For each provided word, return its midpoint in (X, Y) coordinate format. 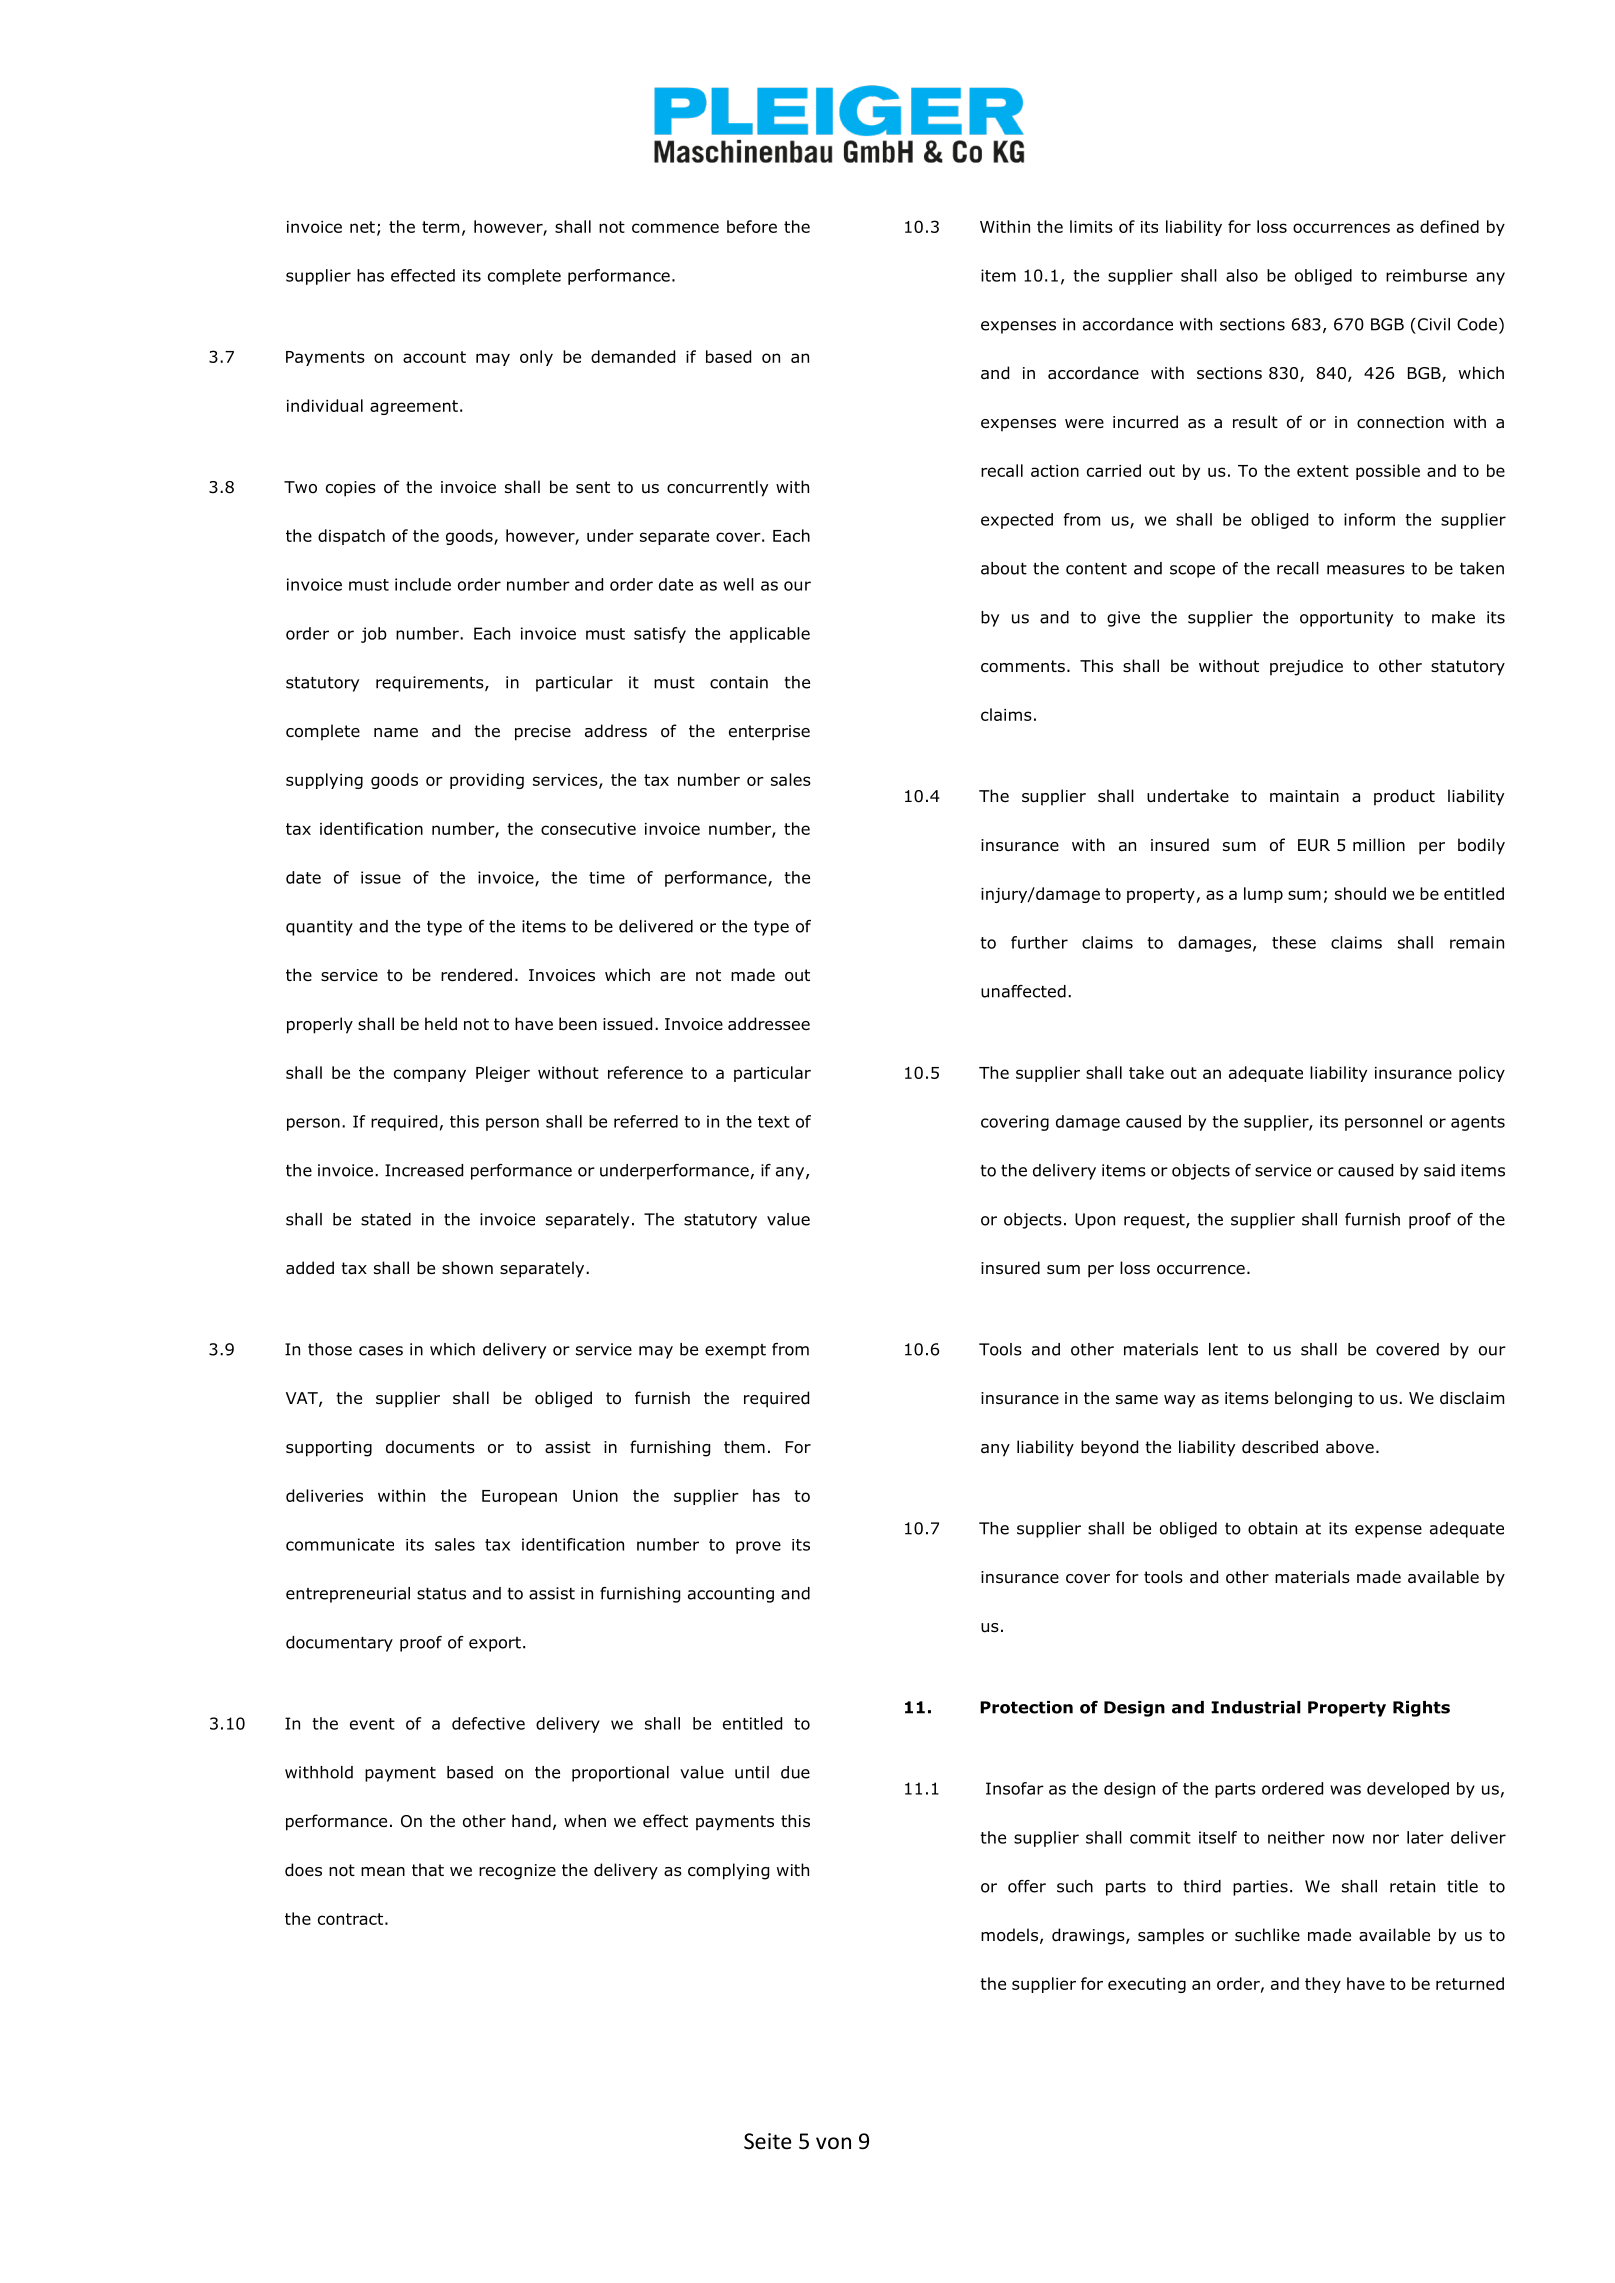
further (1039, 942)
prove (758, 1547)
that (428, 1870)
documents (430, 1447)
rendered (476, 975)
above (1350, 1447)
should (1360, 893)
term (440, 227)
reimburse (1426, 275)
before (752, 226)
